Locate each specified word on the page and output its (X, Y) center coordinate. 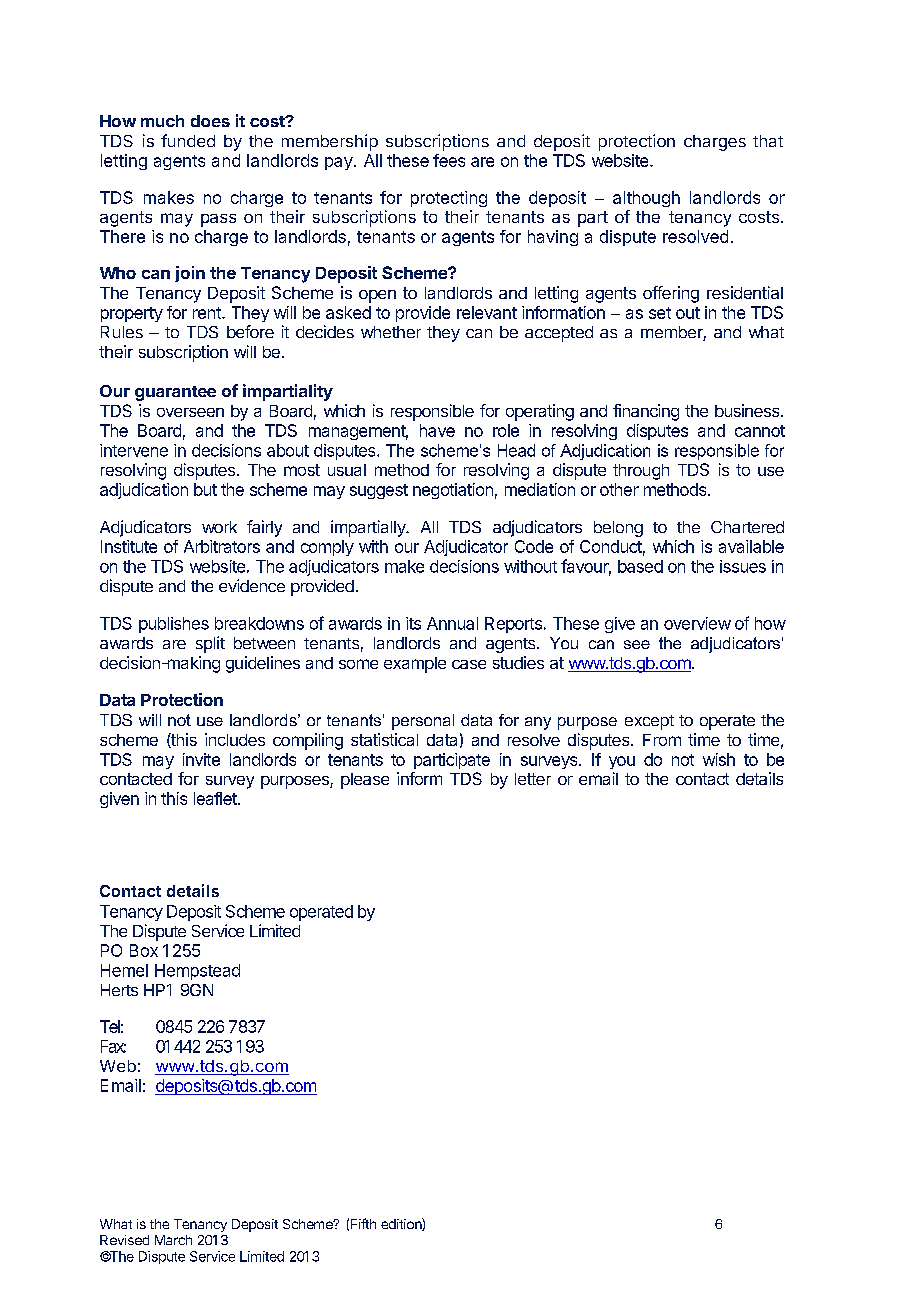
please (365, 781)
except (649, 722)
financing (646, 412)
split (210, 644)
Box (144, 950)
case (469, 664)
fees (449, 160)
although (646, 199)
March (173, 1240)
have (437, 430)
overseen (190, 412)
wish (719, 759)
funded (188, 140)
